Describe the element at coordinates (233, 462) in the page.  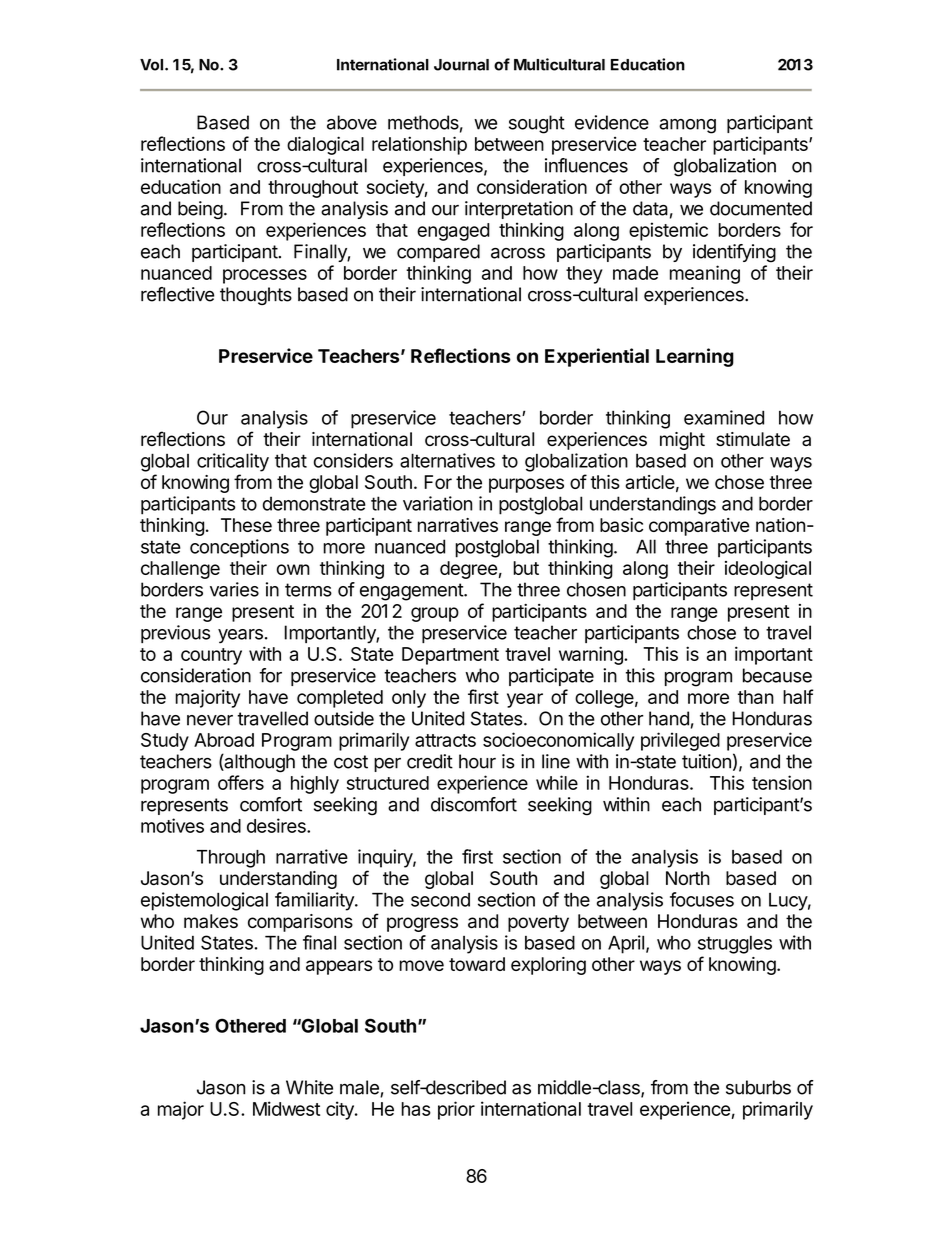
I see `criticality` at that location.
